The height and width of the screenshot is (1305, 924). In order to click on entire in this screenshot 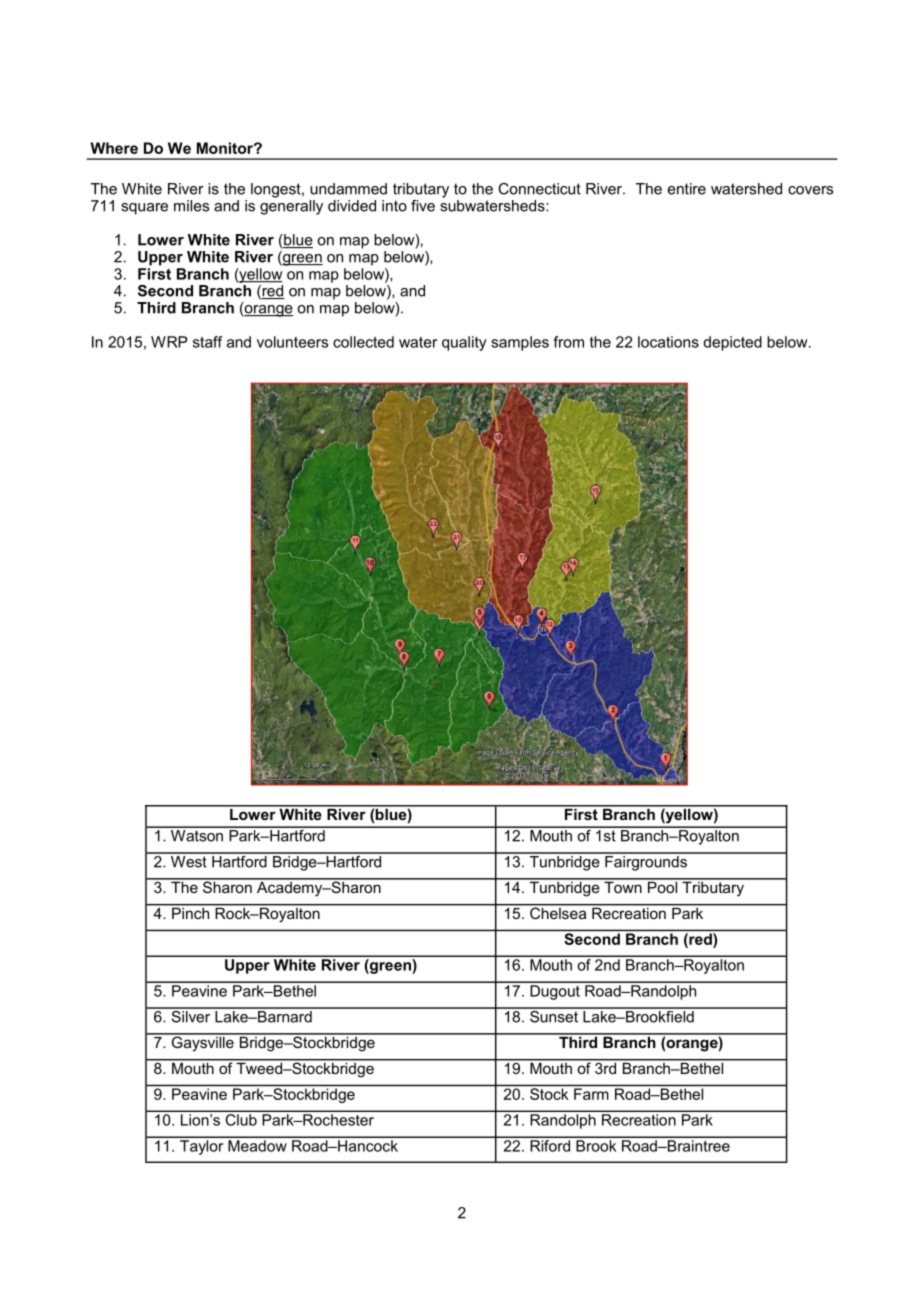, I will do `click(687, 189)`.
